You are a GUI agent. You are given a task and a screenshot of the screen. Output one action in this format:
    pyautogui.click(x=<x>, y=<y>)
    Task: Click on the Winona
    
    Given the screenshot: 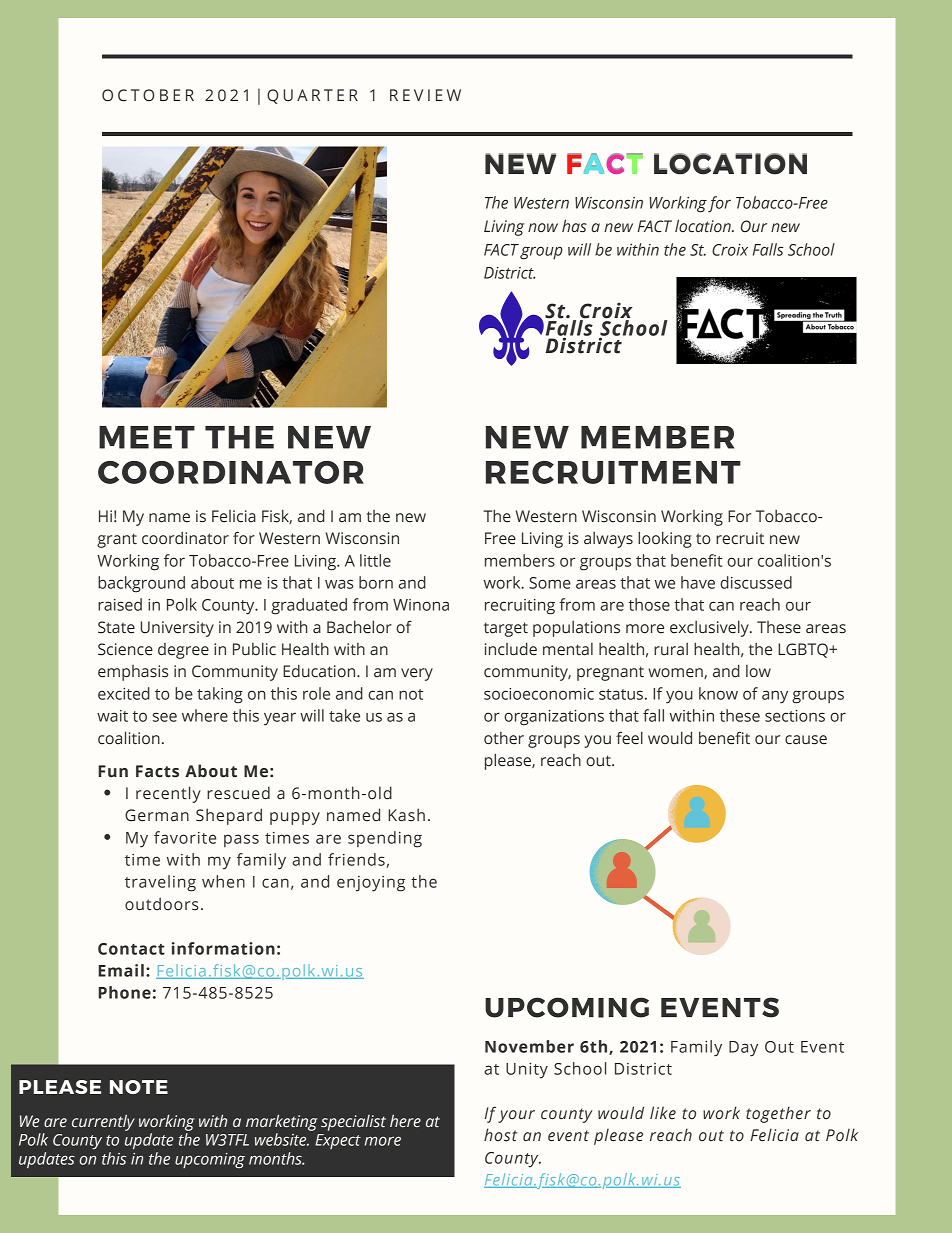 What is the action you would take?
    pyautogui.click(x=421, y=605)
